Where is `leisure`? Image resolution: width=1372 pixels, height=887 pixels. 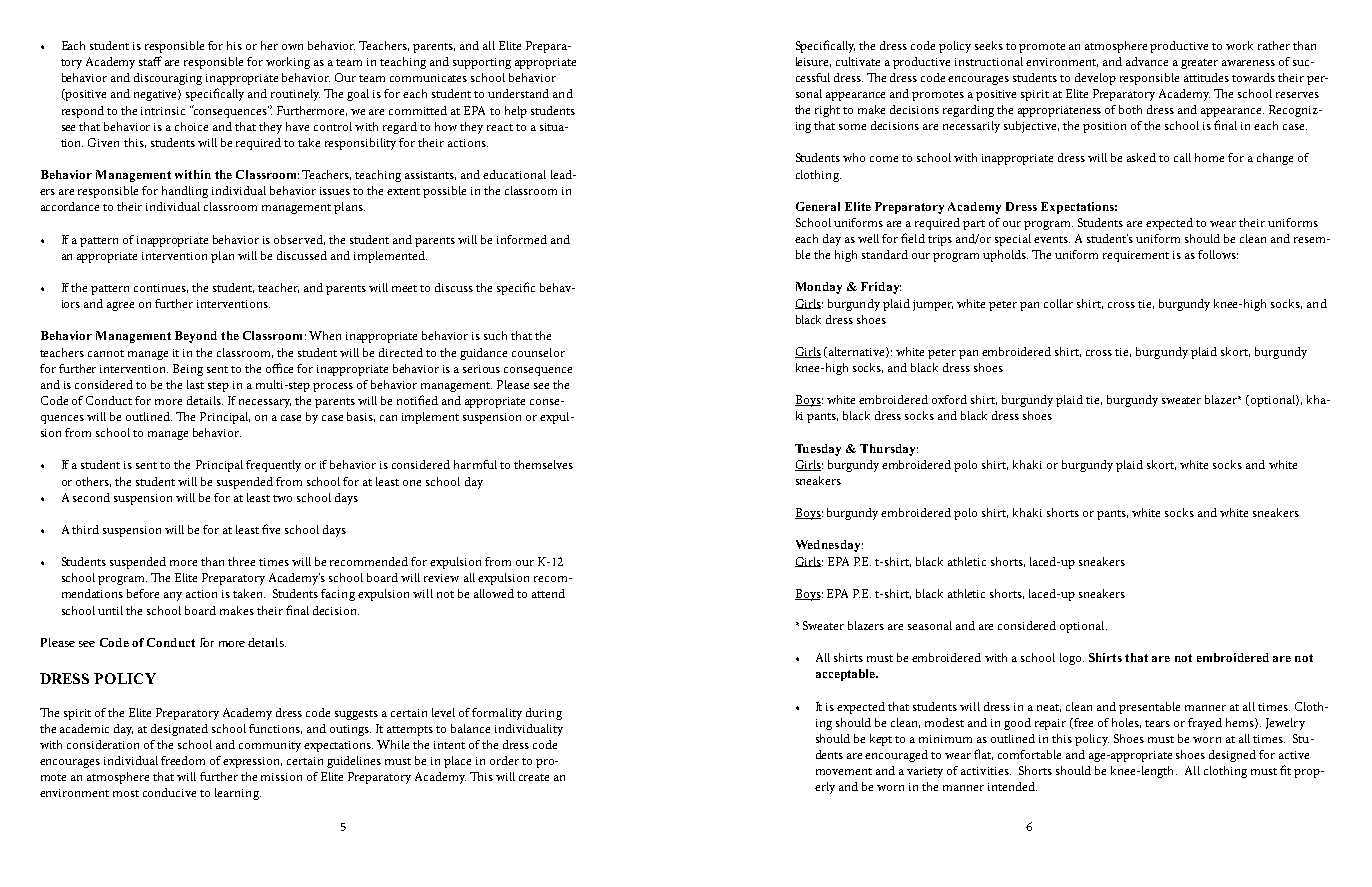 leisure is located at coordinates (813, 62).
